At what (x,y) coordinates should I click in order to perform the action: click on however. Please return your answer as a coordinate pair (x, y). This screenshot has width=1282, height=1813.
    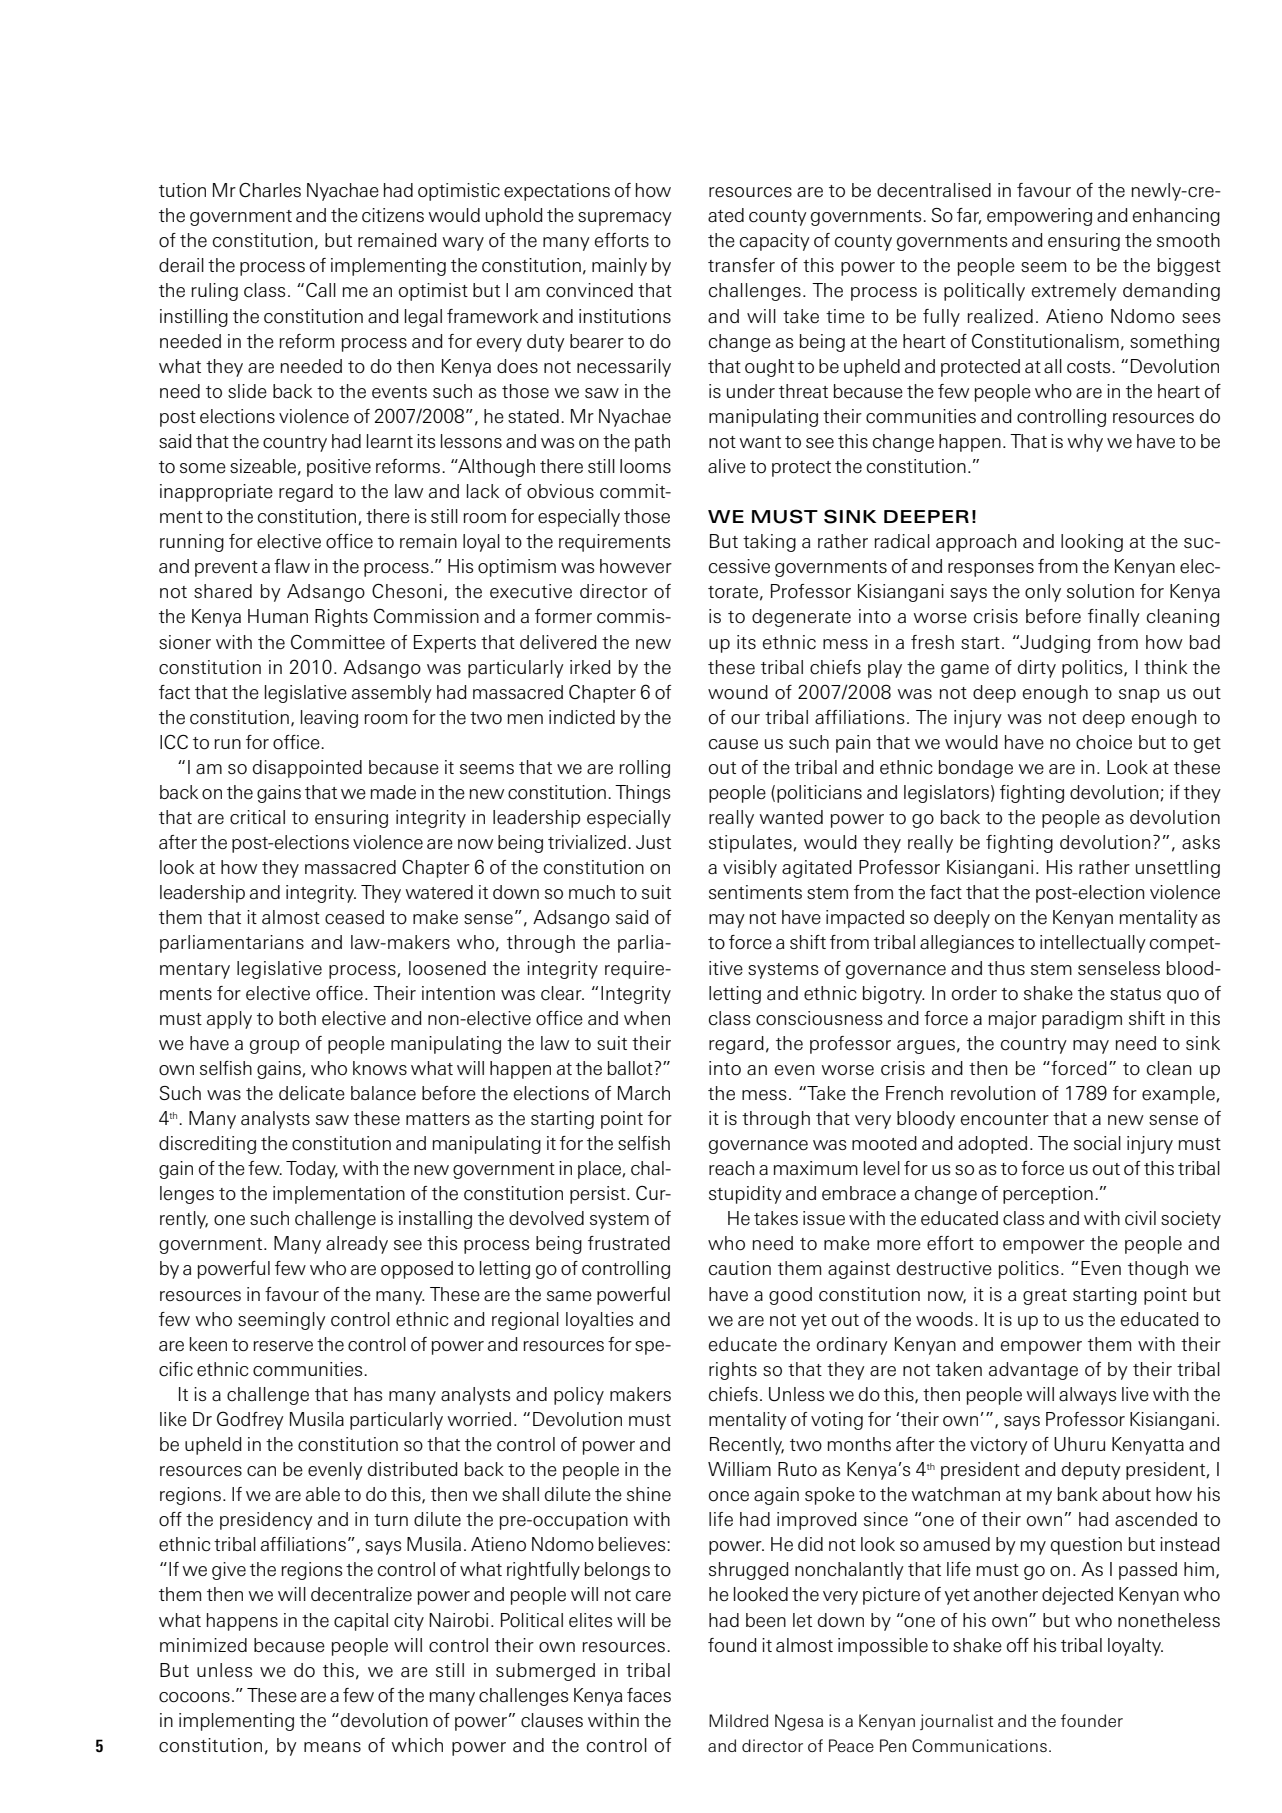
    Looking at the image, I should click on (636, 566).
